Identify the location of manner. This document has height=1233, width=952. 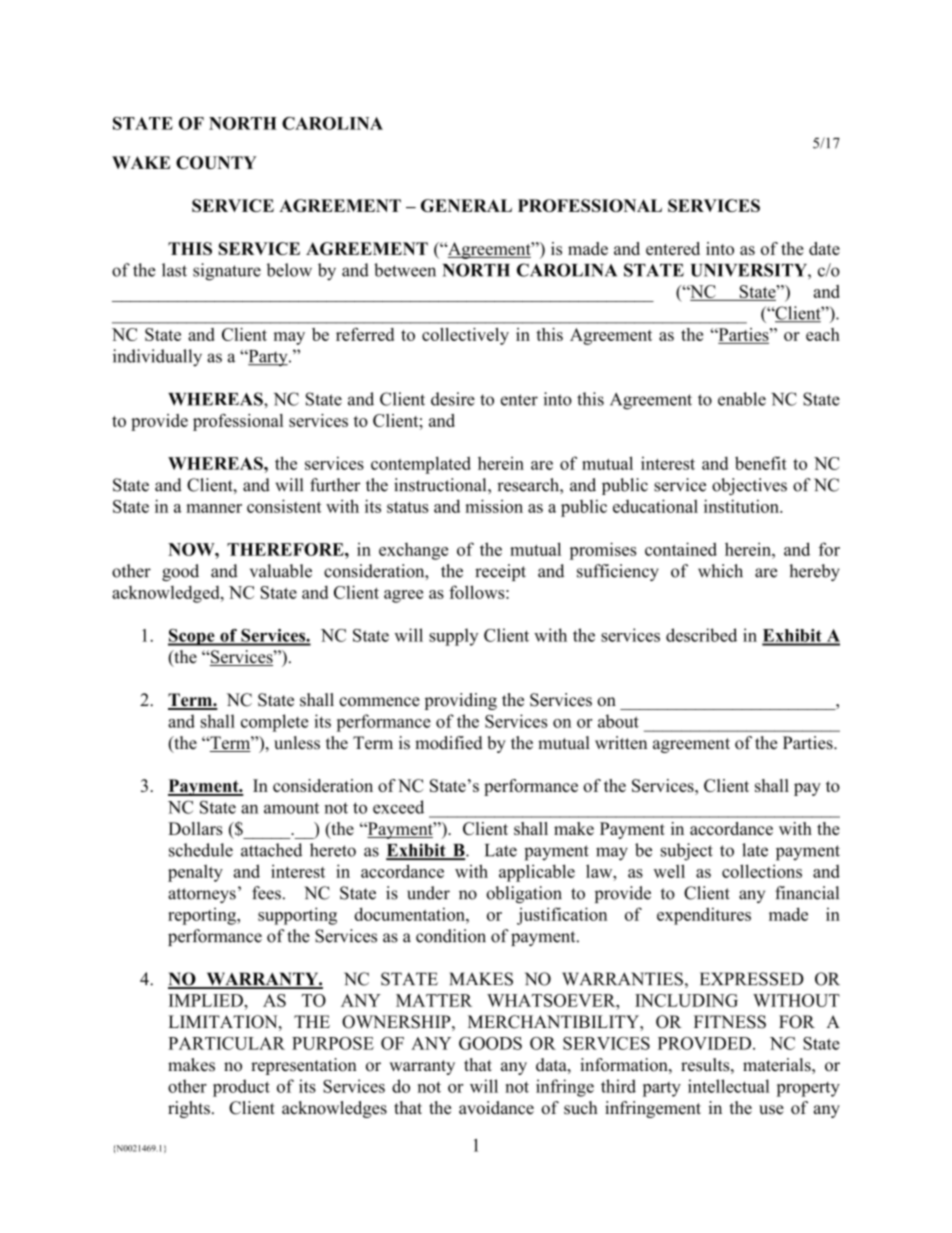
(214, 508).
